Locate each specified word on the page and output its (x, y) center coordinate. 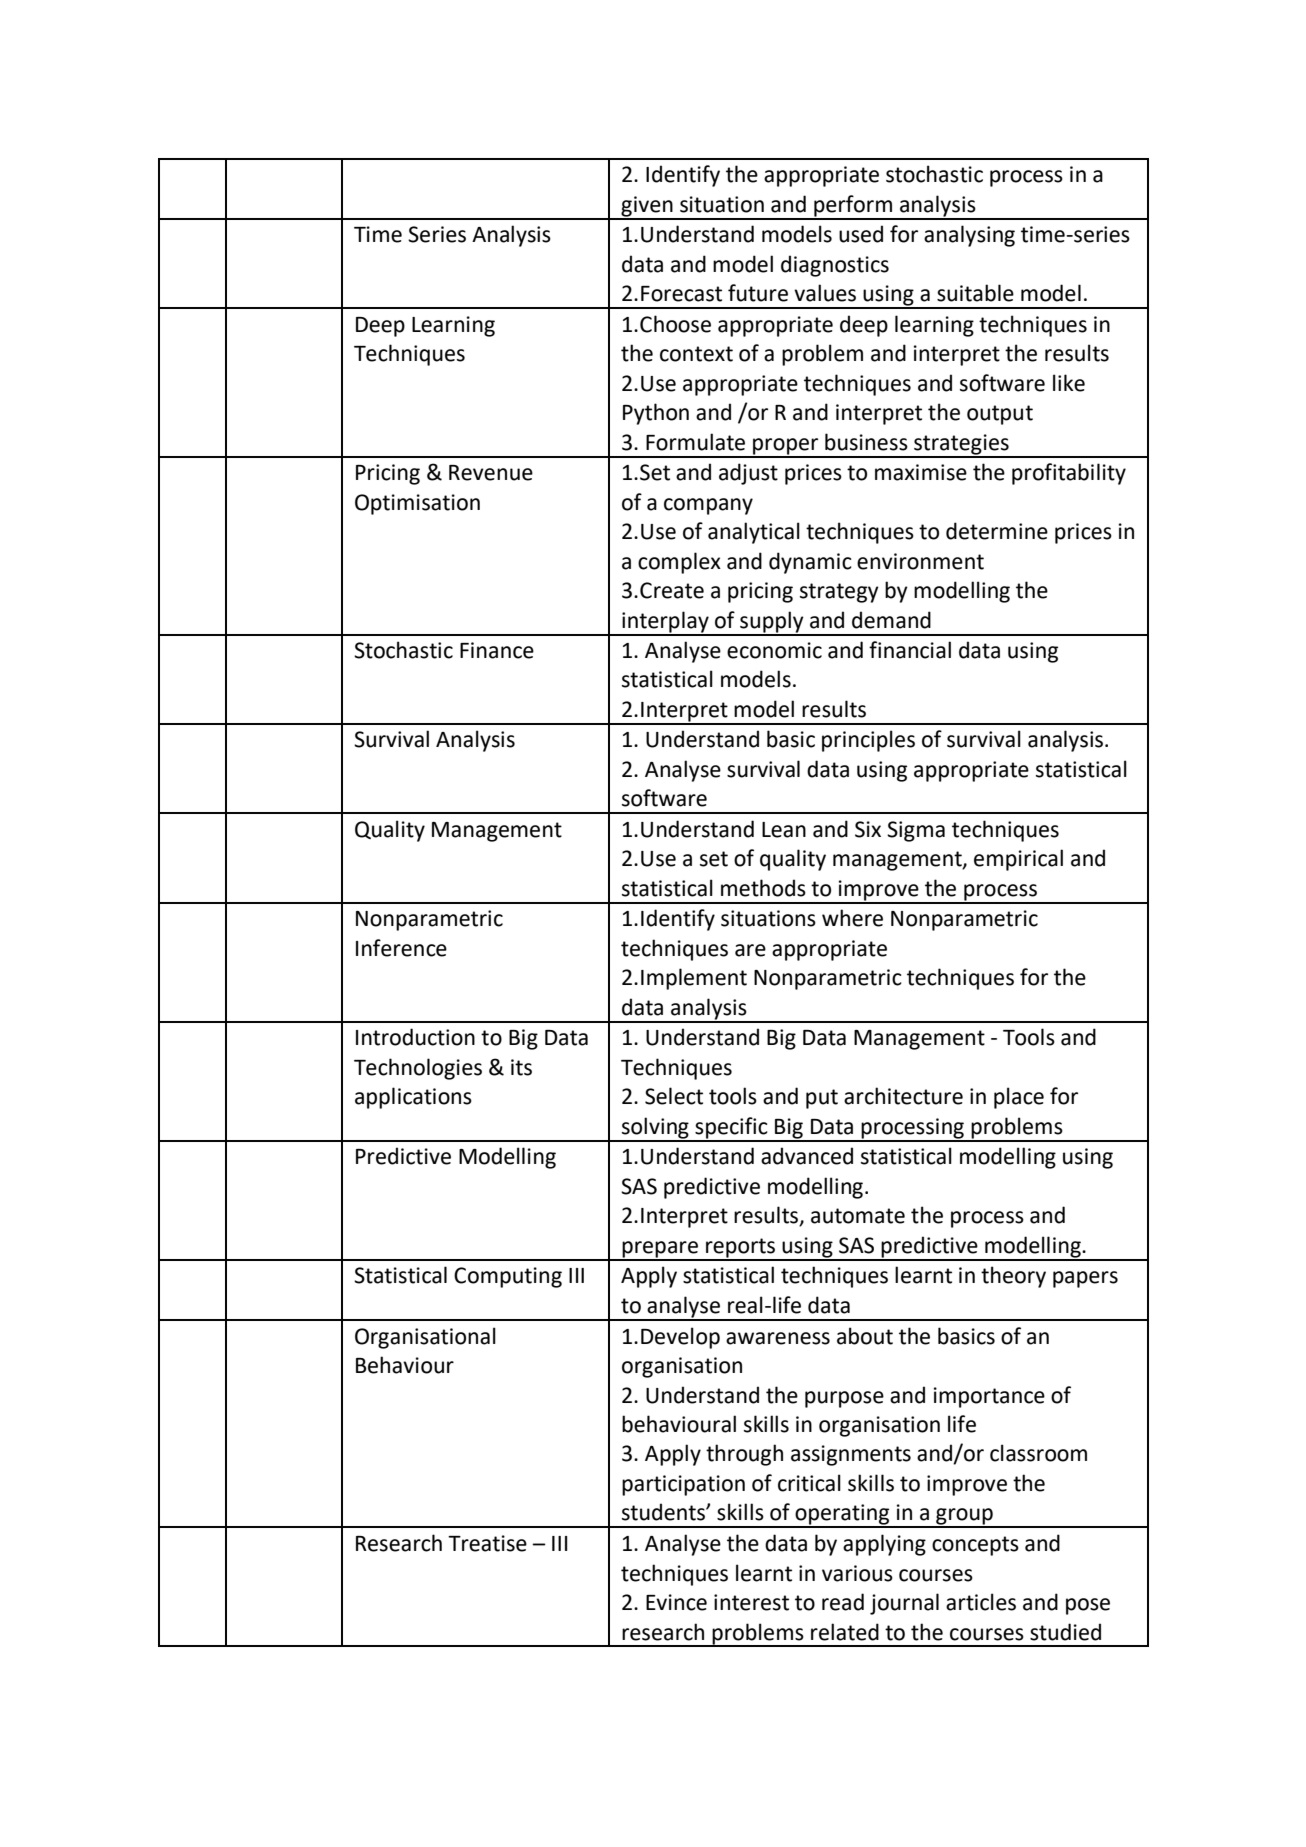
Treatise (487, 1543)
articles (981, 1602)
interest (751, 1602)
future (758, 293)
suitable (975, 293)
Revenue (491, 473)
